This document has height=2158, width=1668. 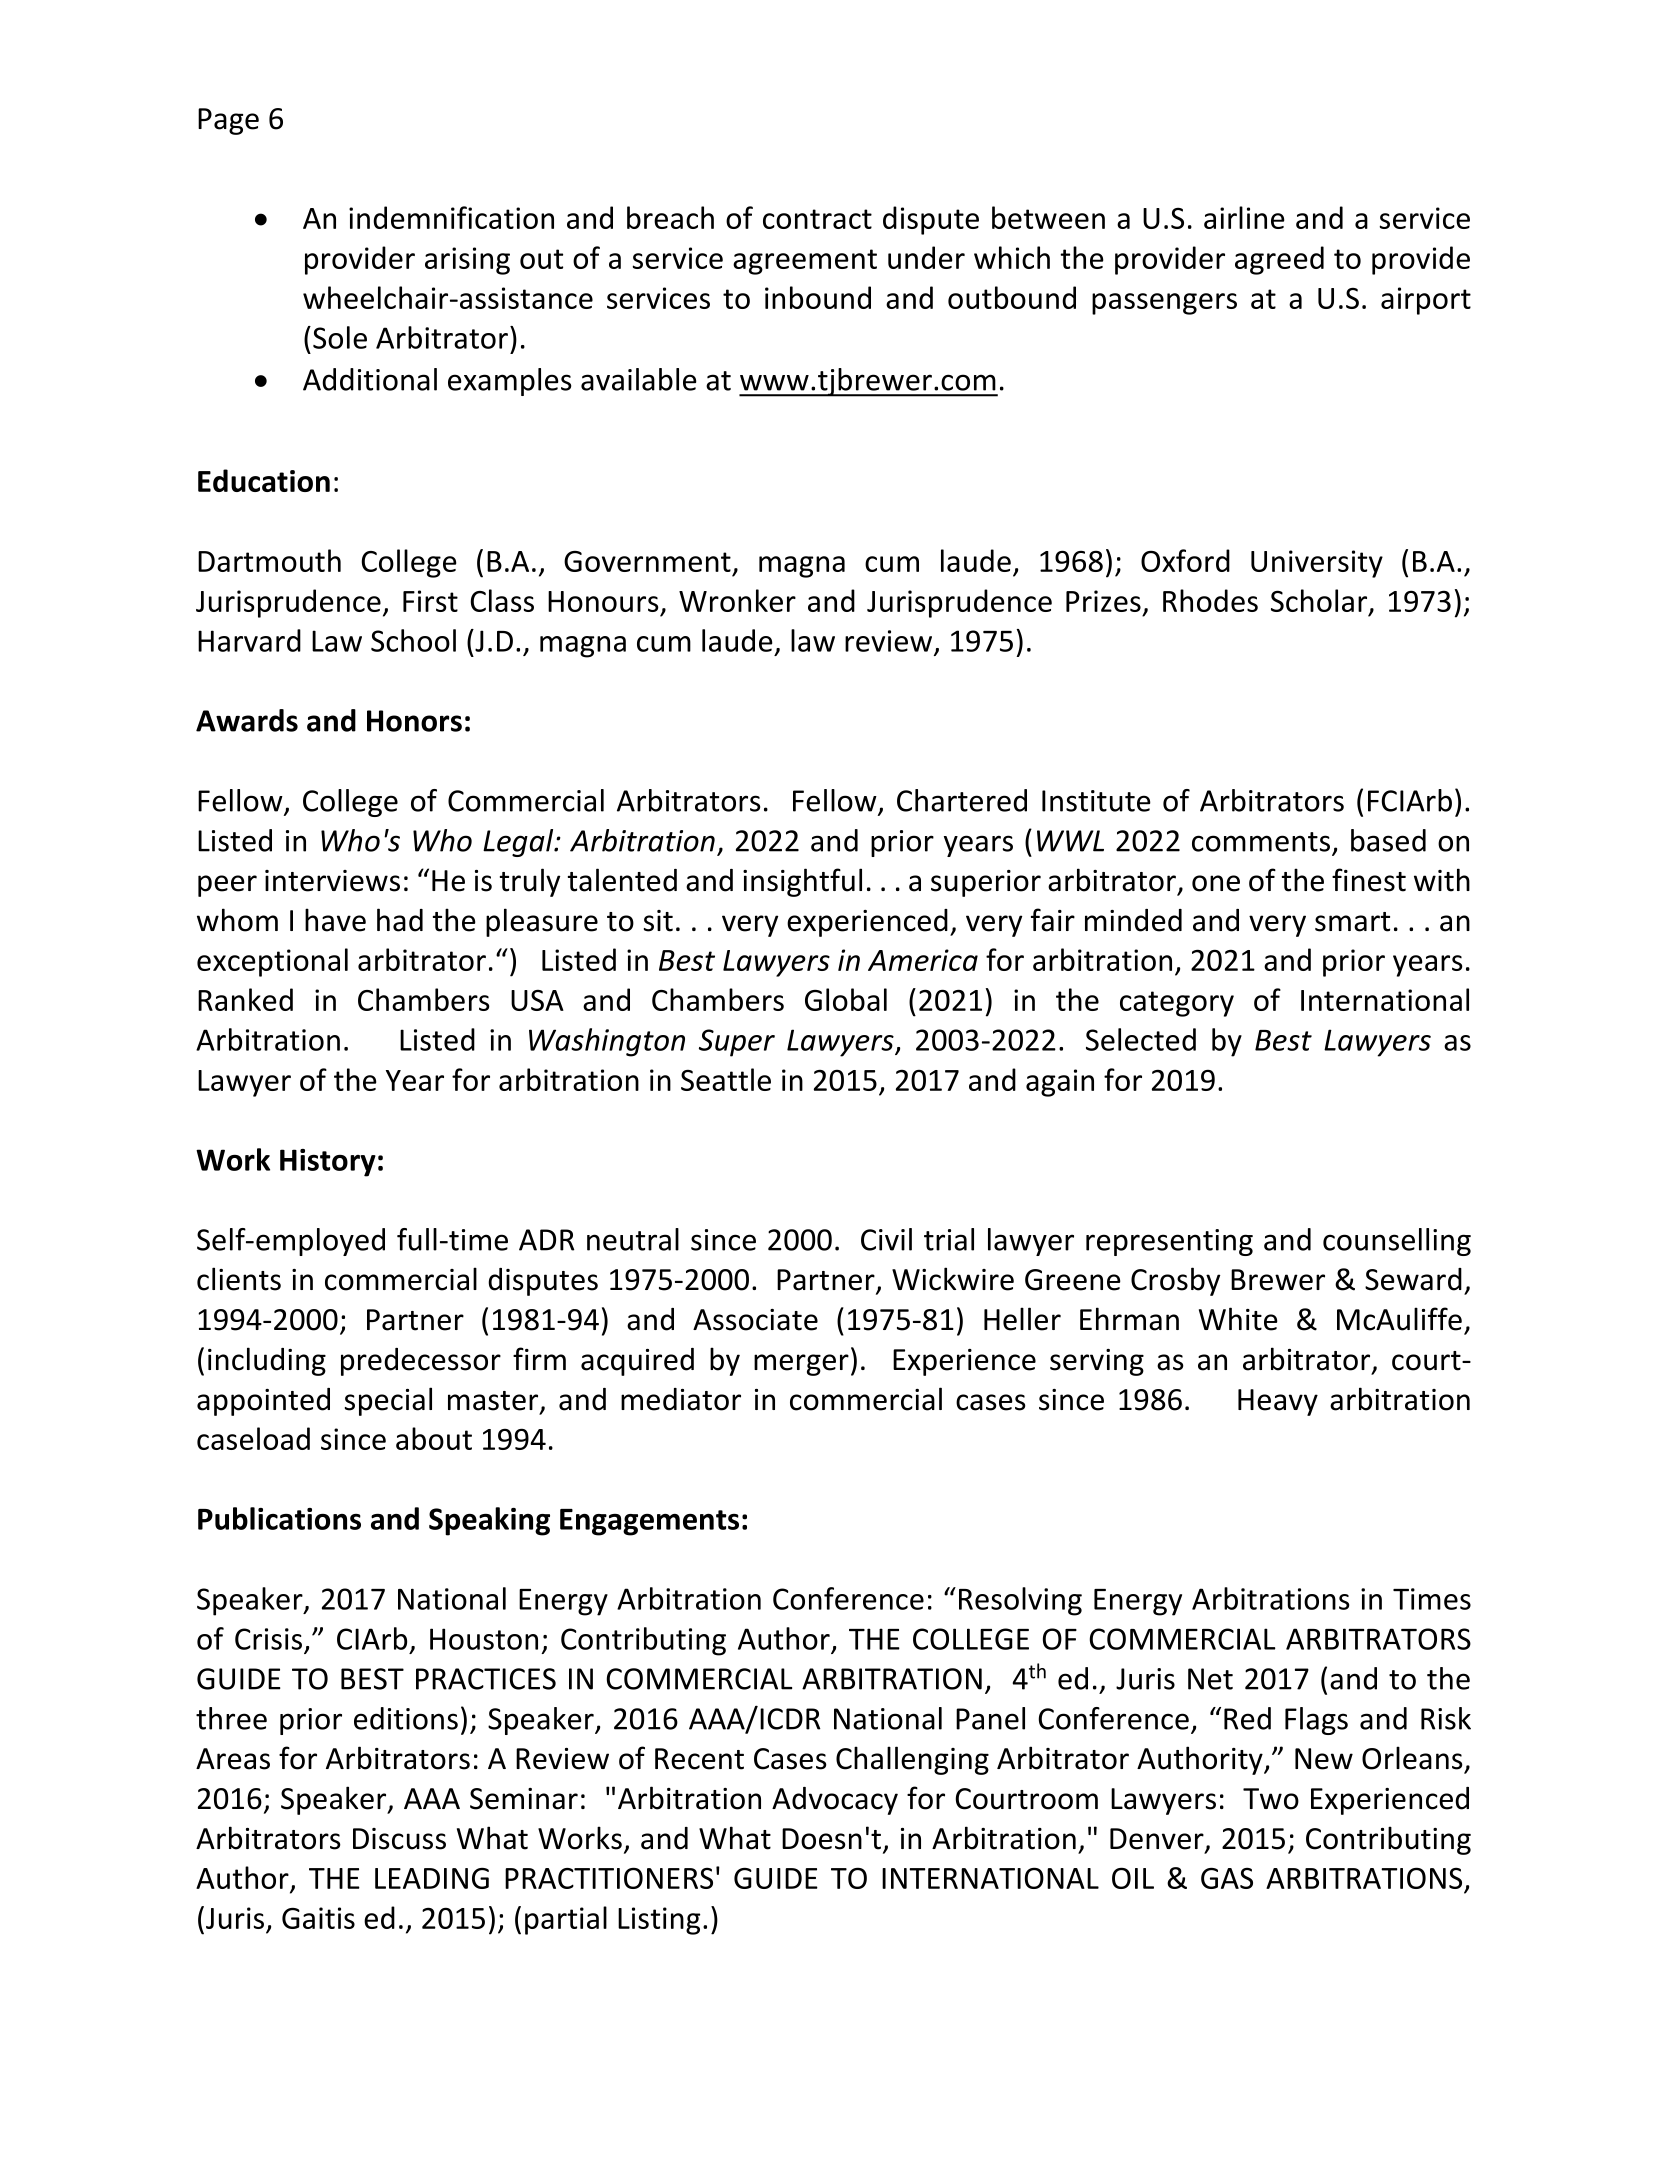 I want to click on category, so click(x=1177, y=1004).
